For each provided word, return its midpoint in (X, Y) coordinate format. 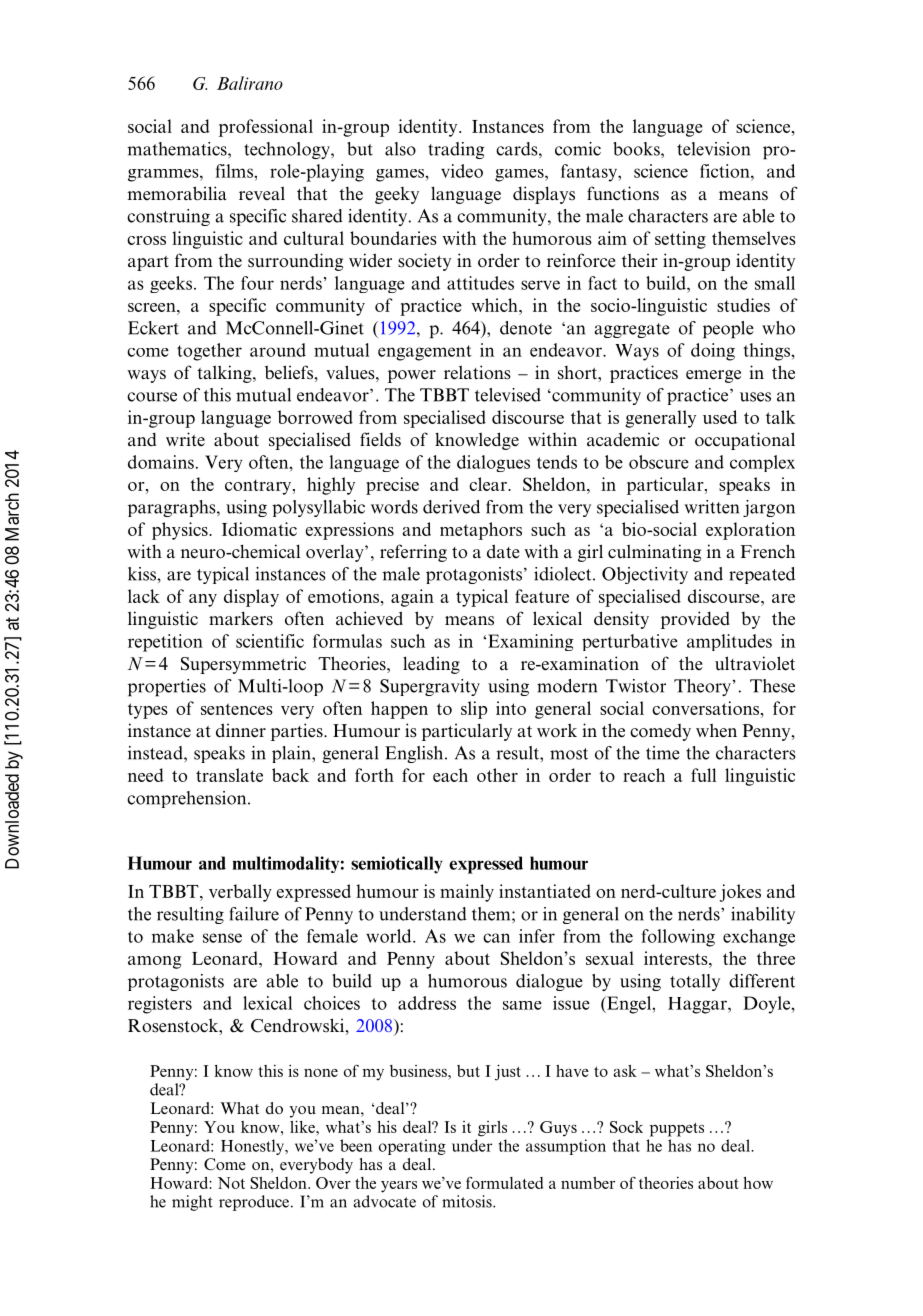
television (713, 149)
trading (456, 150)
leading (431, 665)
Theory (702, 687)
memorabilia (177, 193)
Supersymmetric (243, 665)
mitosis (468, 1201)
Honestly (253, 1147)
